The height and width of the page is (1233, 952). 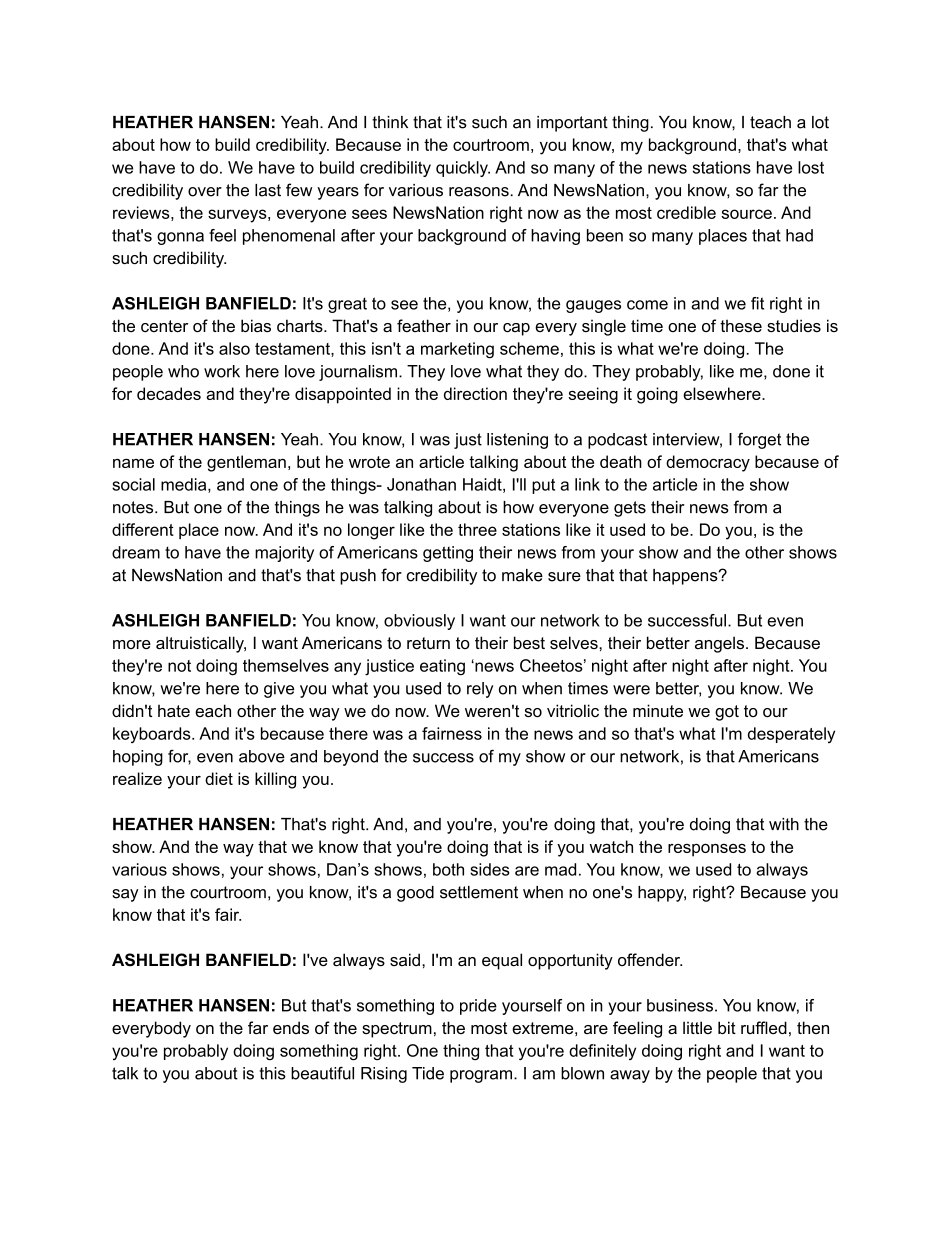 What do you see at coordinates (811, 167) in the page?
I see `lost` at bounding box center [811, 167].
